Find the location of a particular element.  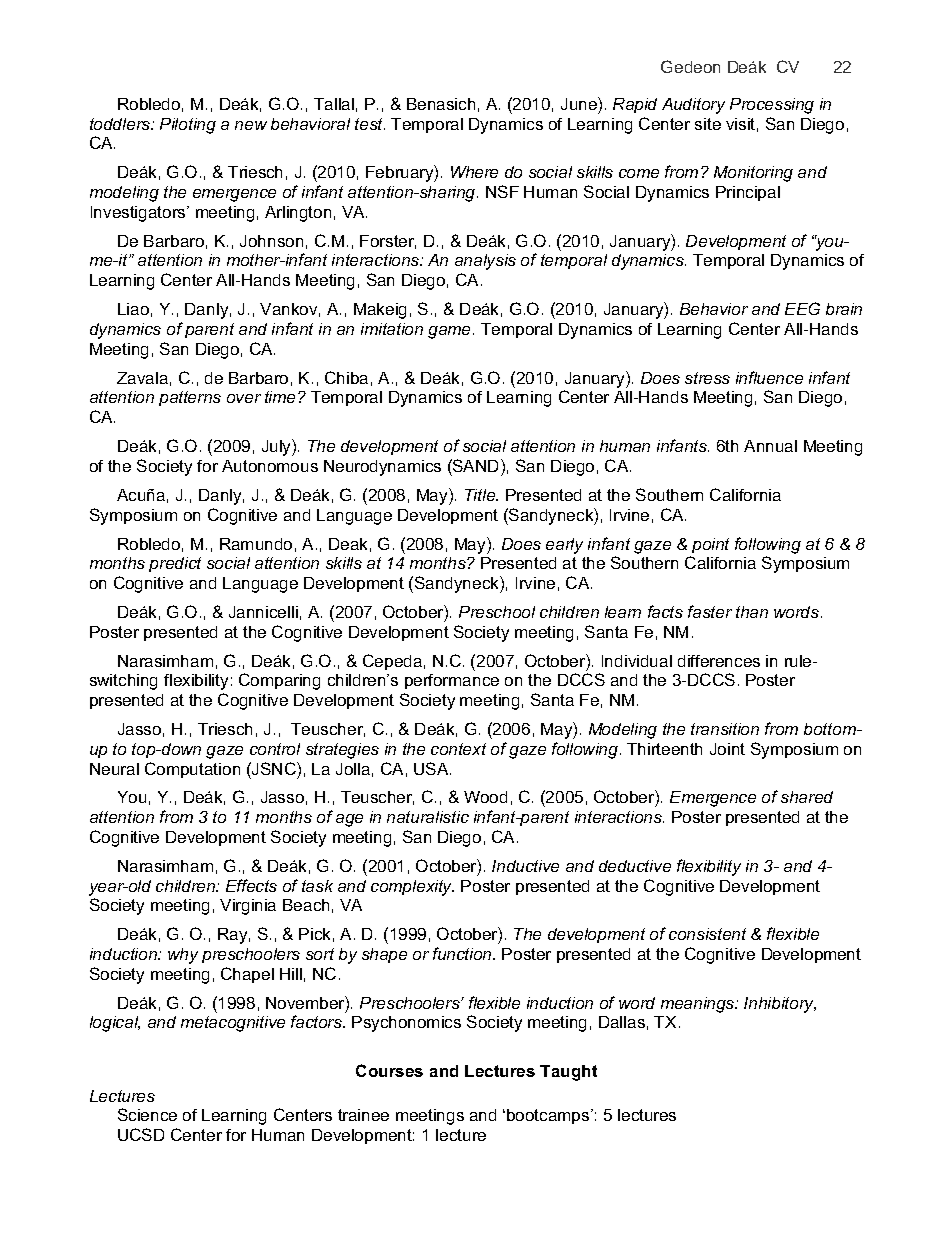

Science is located at coordinates (147, 1114).
